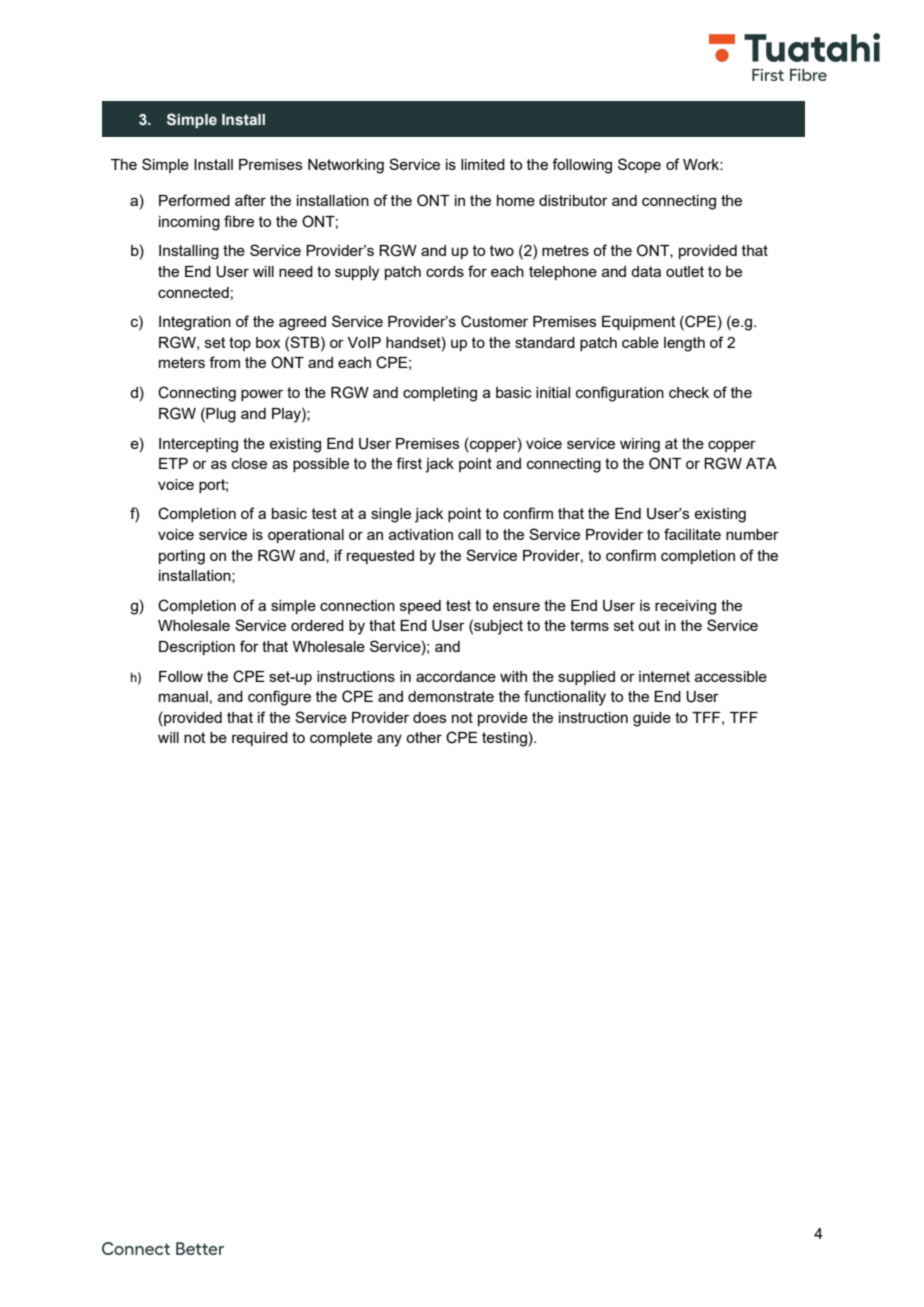 The image size is (924, 1307). I want to click on required, so click(260, 739).
